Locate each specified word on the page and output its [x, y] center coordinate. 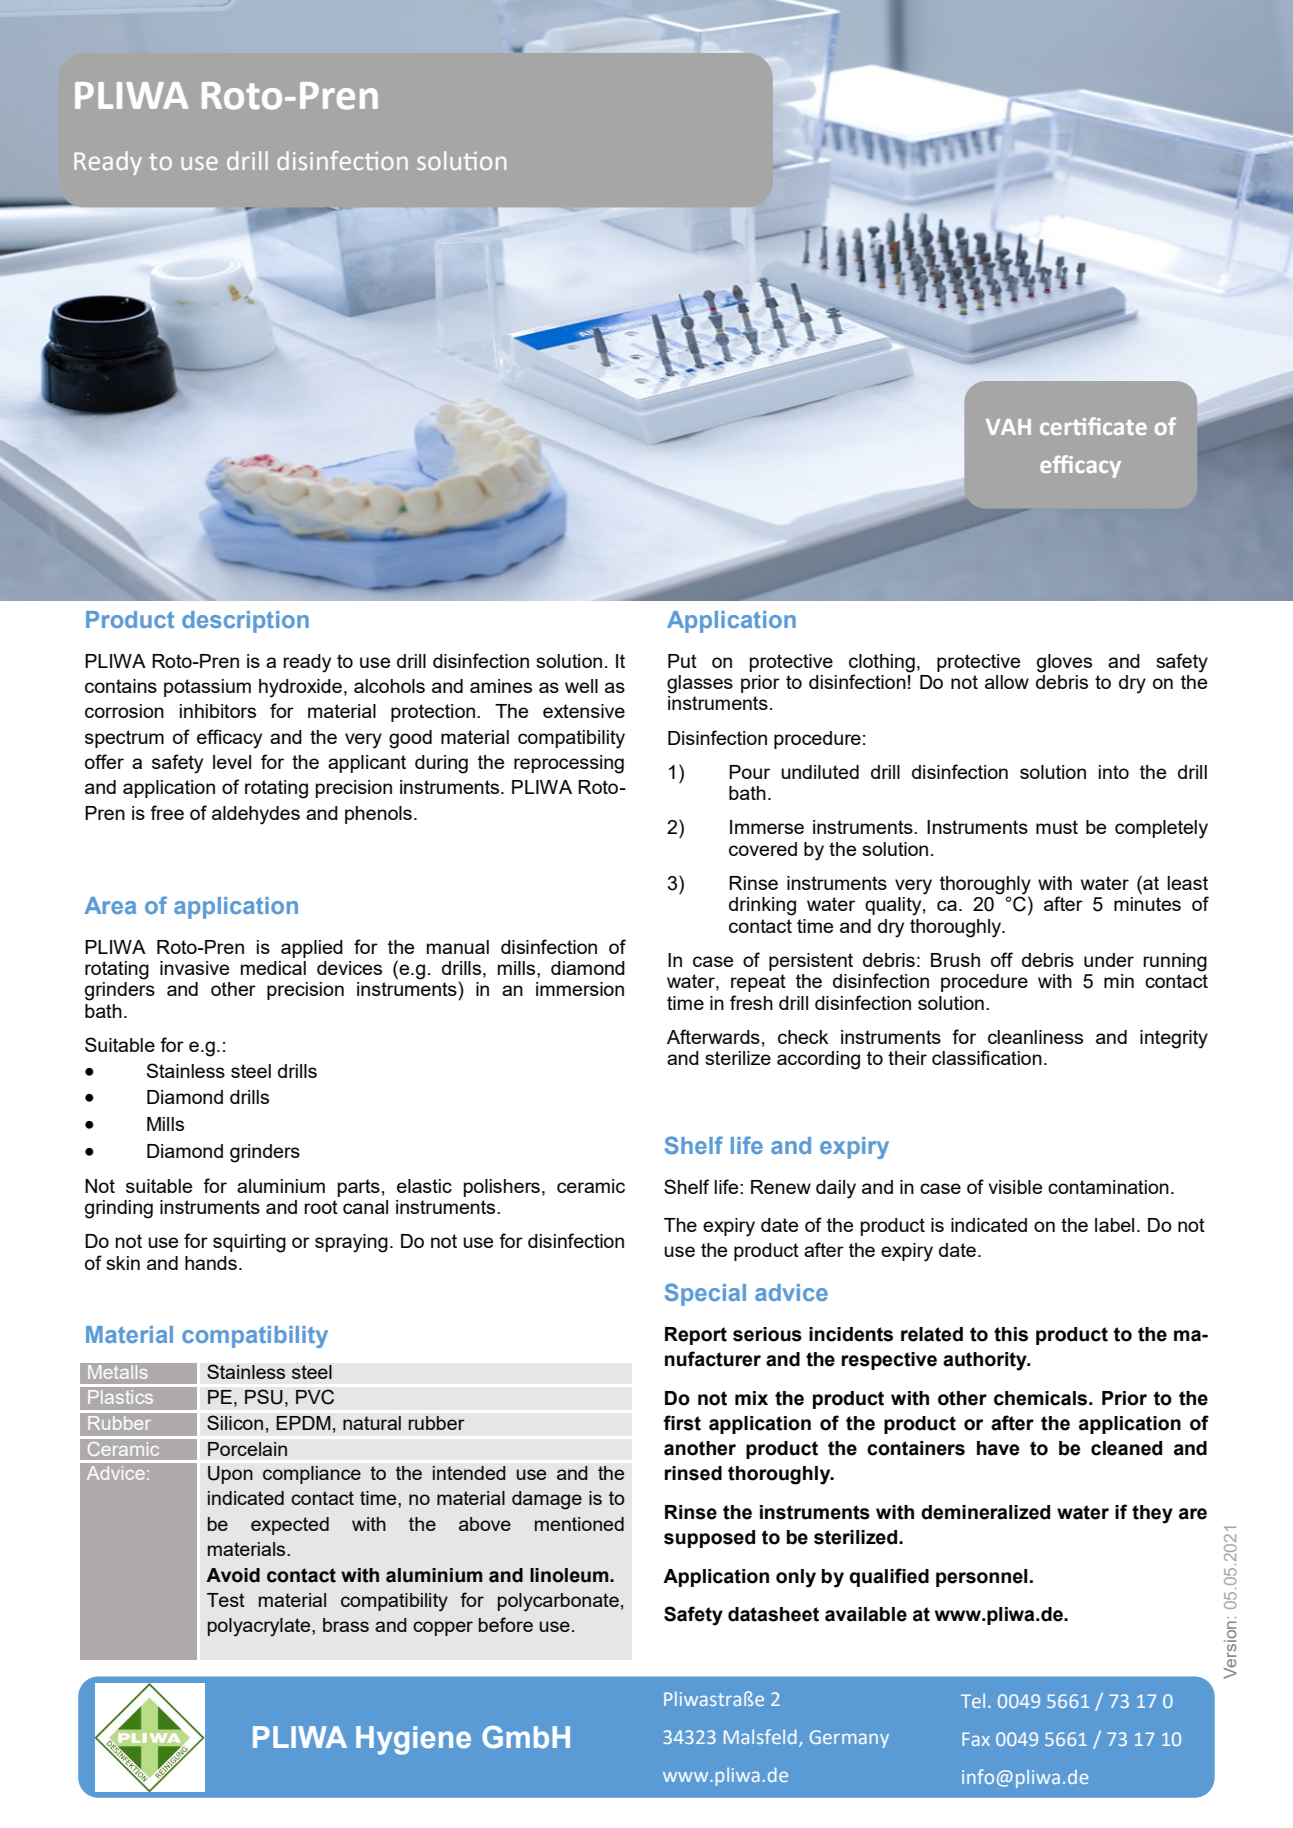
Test [226, 1600]
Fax [976, 1739]
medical [273, 968]
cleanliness [1035, 1037]
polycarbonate [558, 1602]
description [245, 622]
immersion [580, 989]
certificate [1093, 426]
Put [682, 661]
